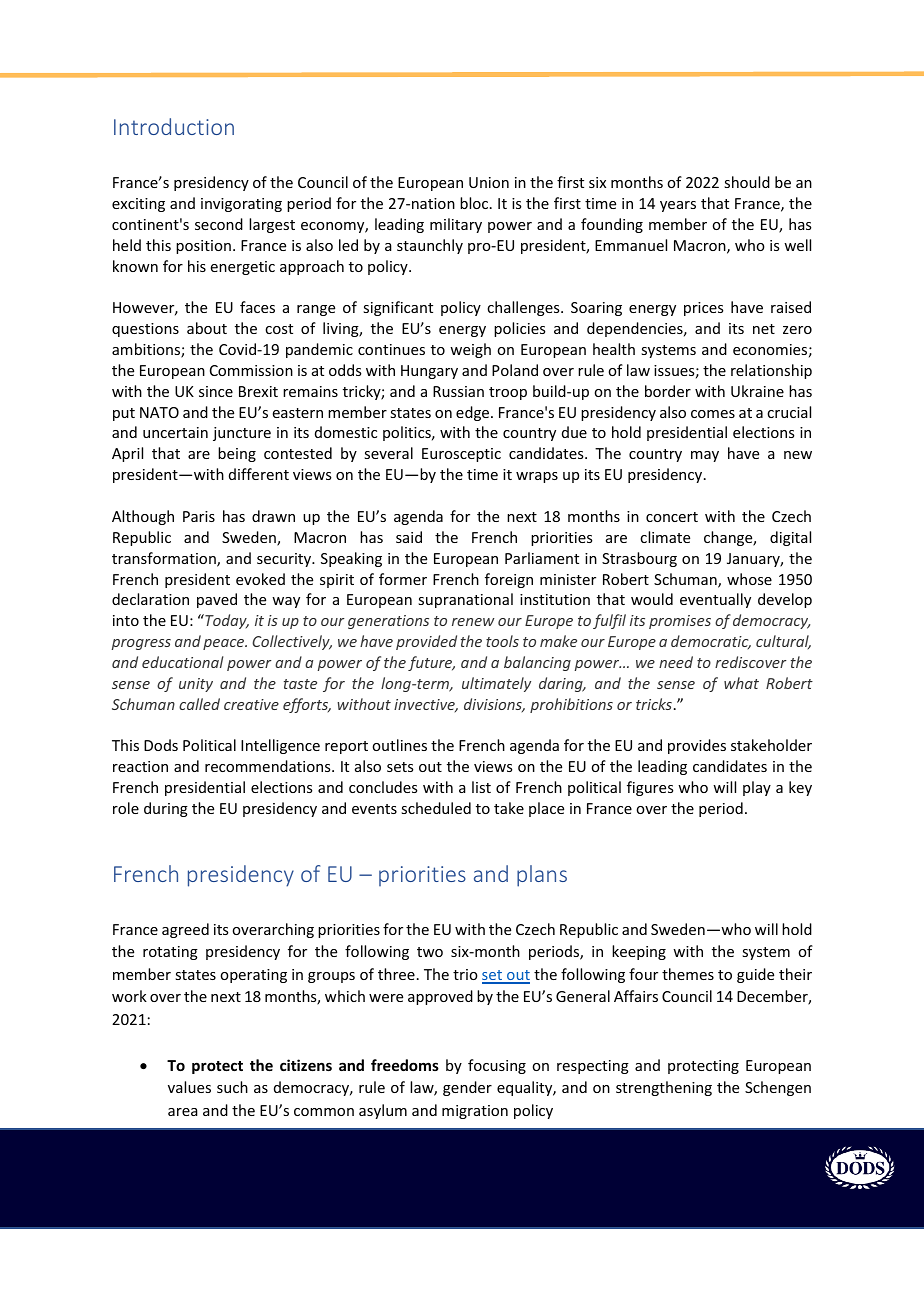 This page has width=924, height=1308. Describe the element at coordinates (473, 622) in the page. I see `renew` at that location.
